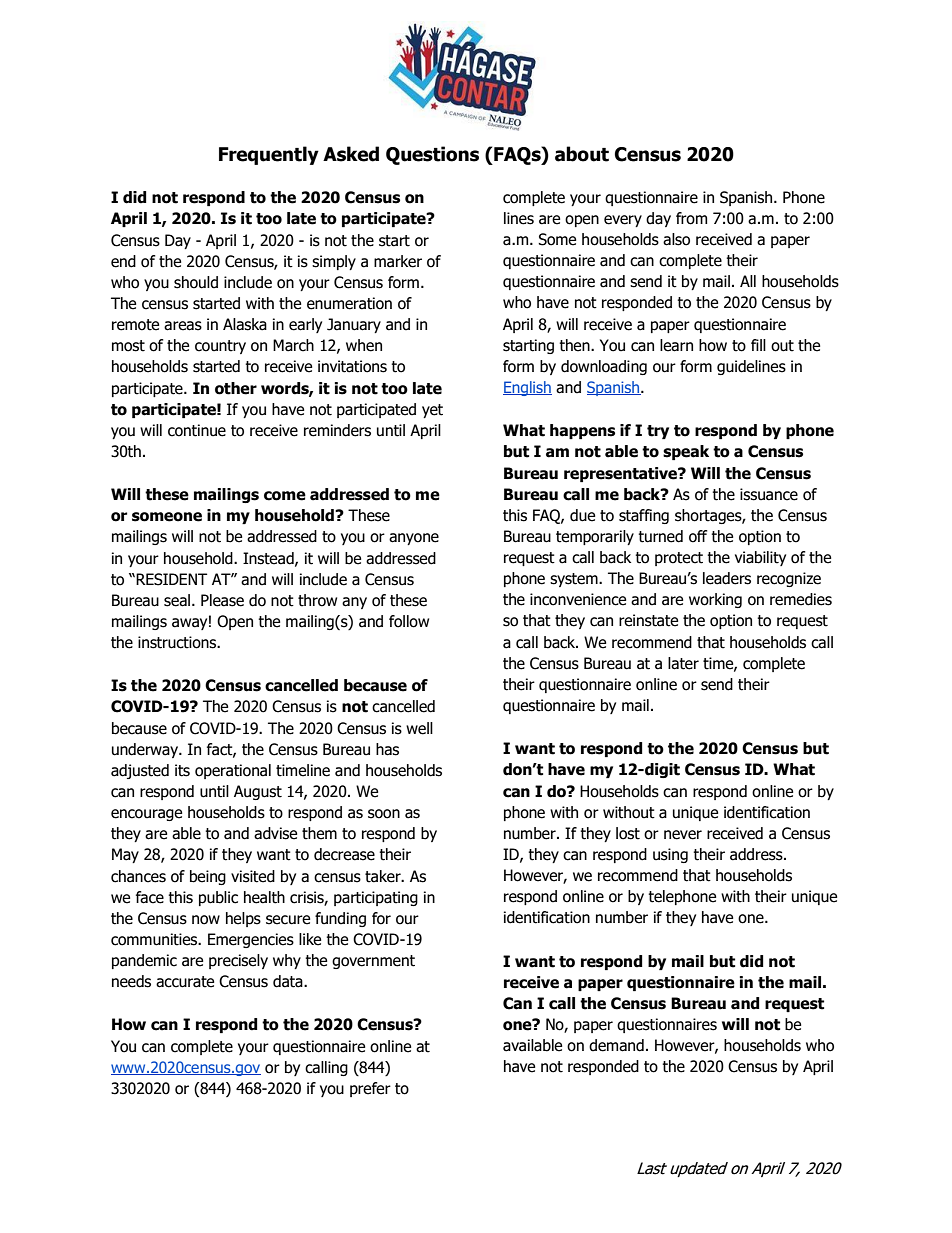  What do you see at coordinates (409, 621) in the document?
I see `follow` at bounding box center [409, 621].
